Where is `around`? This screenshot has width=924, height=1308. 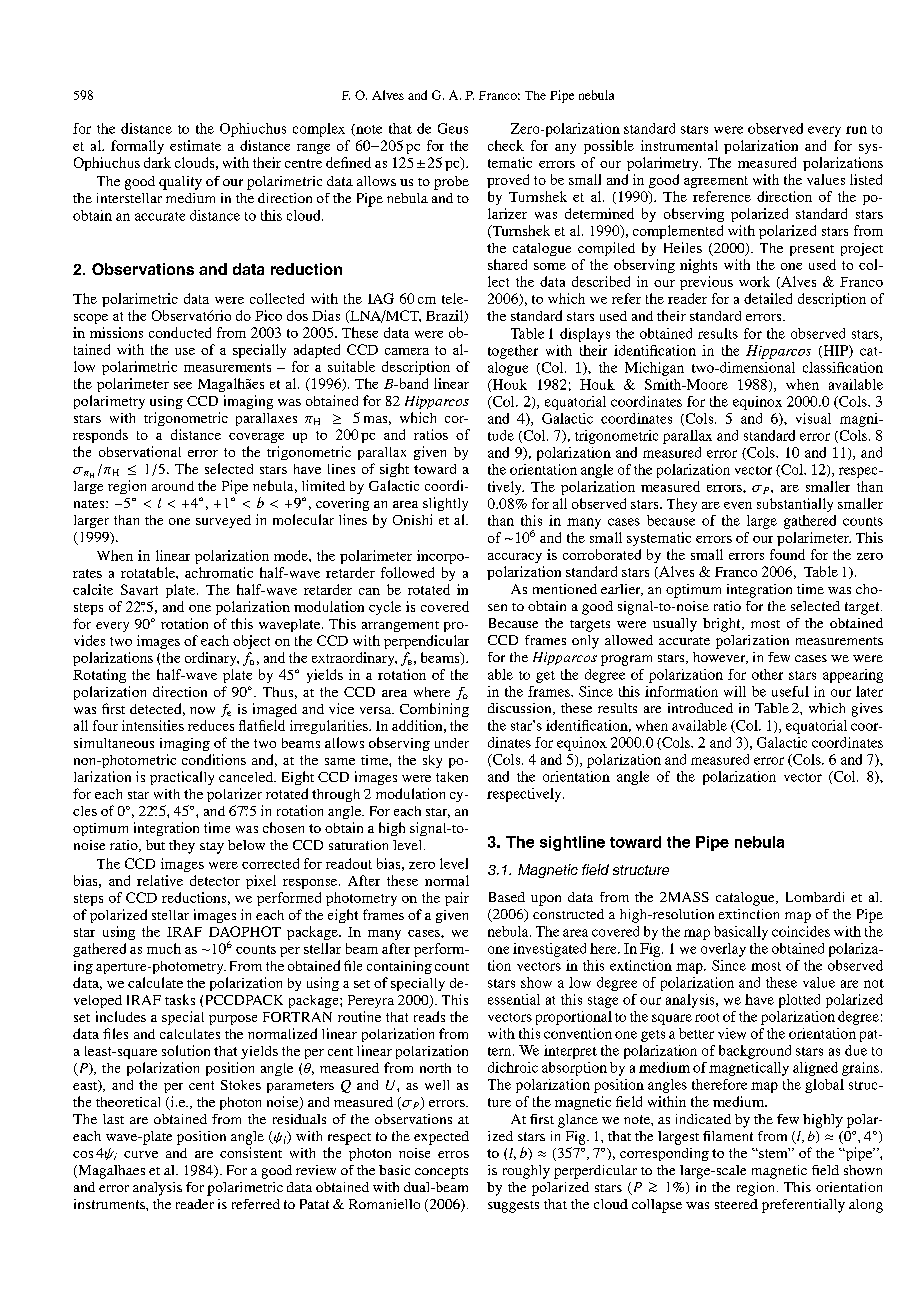
around is located at coordinates (173, 486).
